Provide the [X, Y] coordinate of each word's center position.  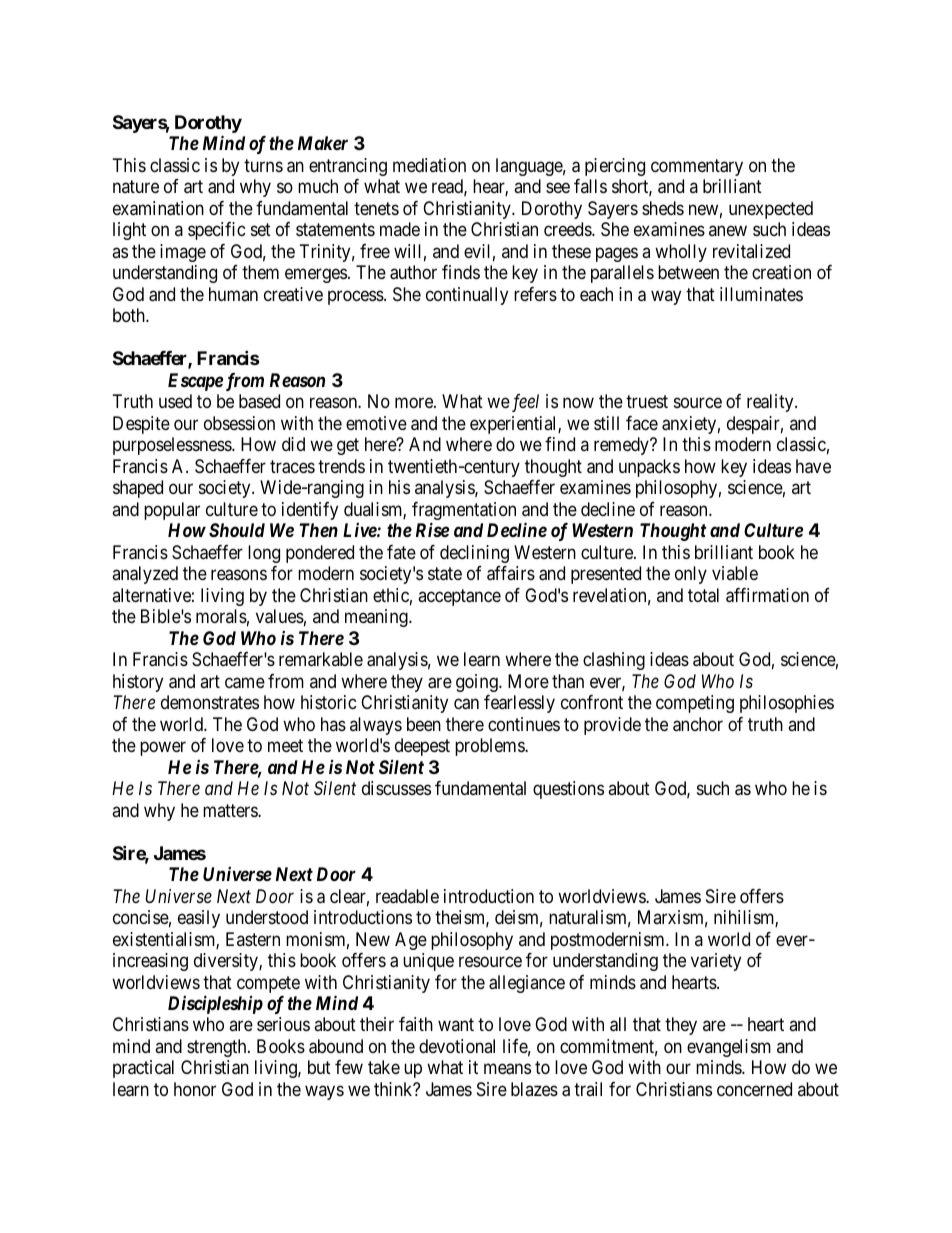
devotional [457, 1046]
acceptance [459, 597]
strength [218, 1048]
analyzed [145, 575]
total [703, 595]
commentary [697, 167]
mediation [429, 165]
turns [263, 165]
